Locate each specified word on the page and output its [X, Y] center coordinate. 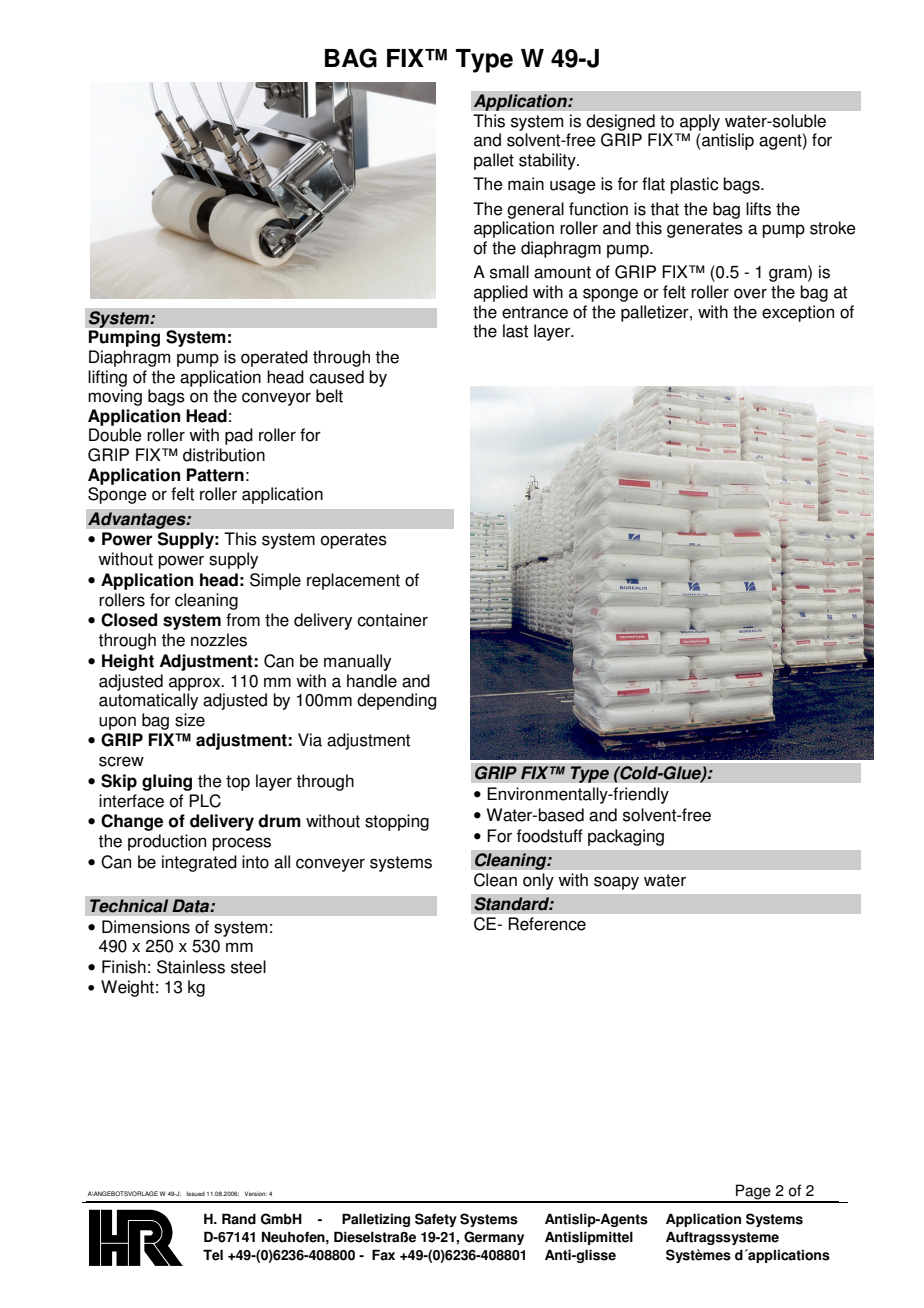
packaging [626, 837]
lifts [758, 209]
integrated [199, 863]
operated [274, 358]
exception [798, 313]
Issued [196, 1193]
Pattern [215, 475]
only [538, 881]
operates [354, 541]
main [526, 184]
